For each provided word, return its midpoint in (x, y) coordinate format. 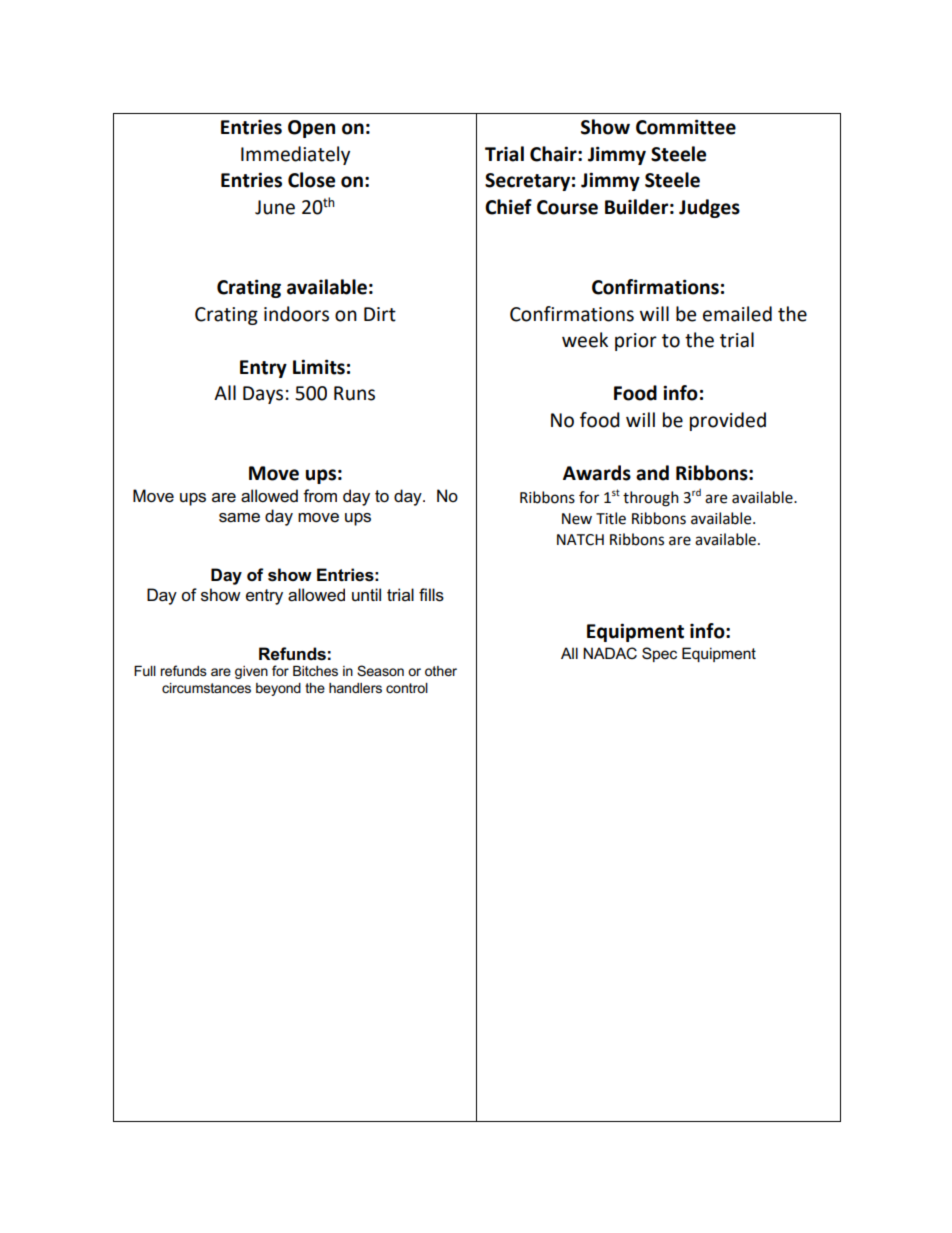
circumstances (206, 688)
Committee (686, 127)
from (320, 496)
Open (311, 129)
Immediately (295, 155)
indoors (296, 314)
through (651, 499)
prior (636, 342)
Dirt (380, 314)
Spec (659, 654)
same (239, 518)
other (441, 671)
